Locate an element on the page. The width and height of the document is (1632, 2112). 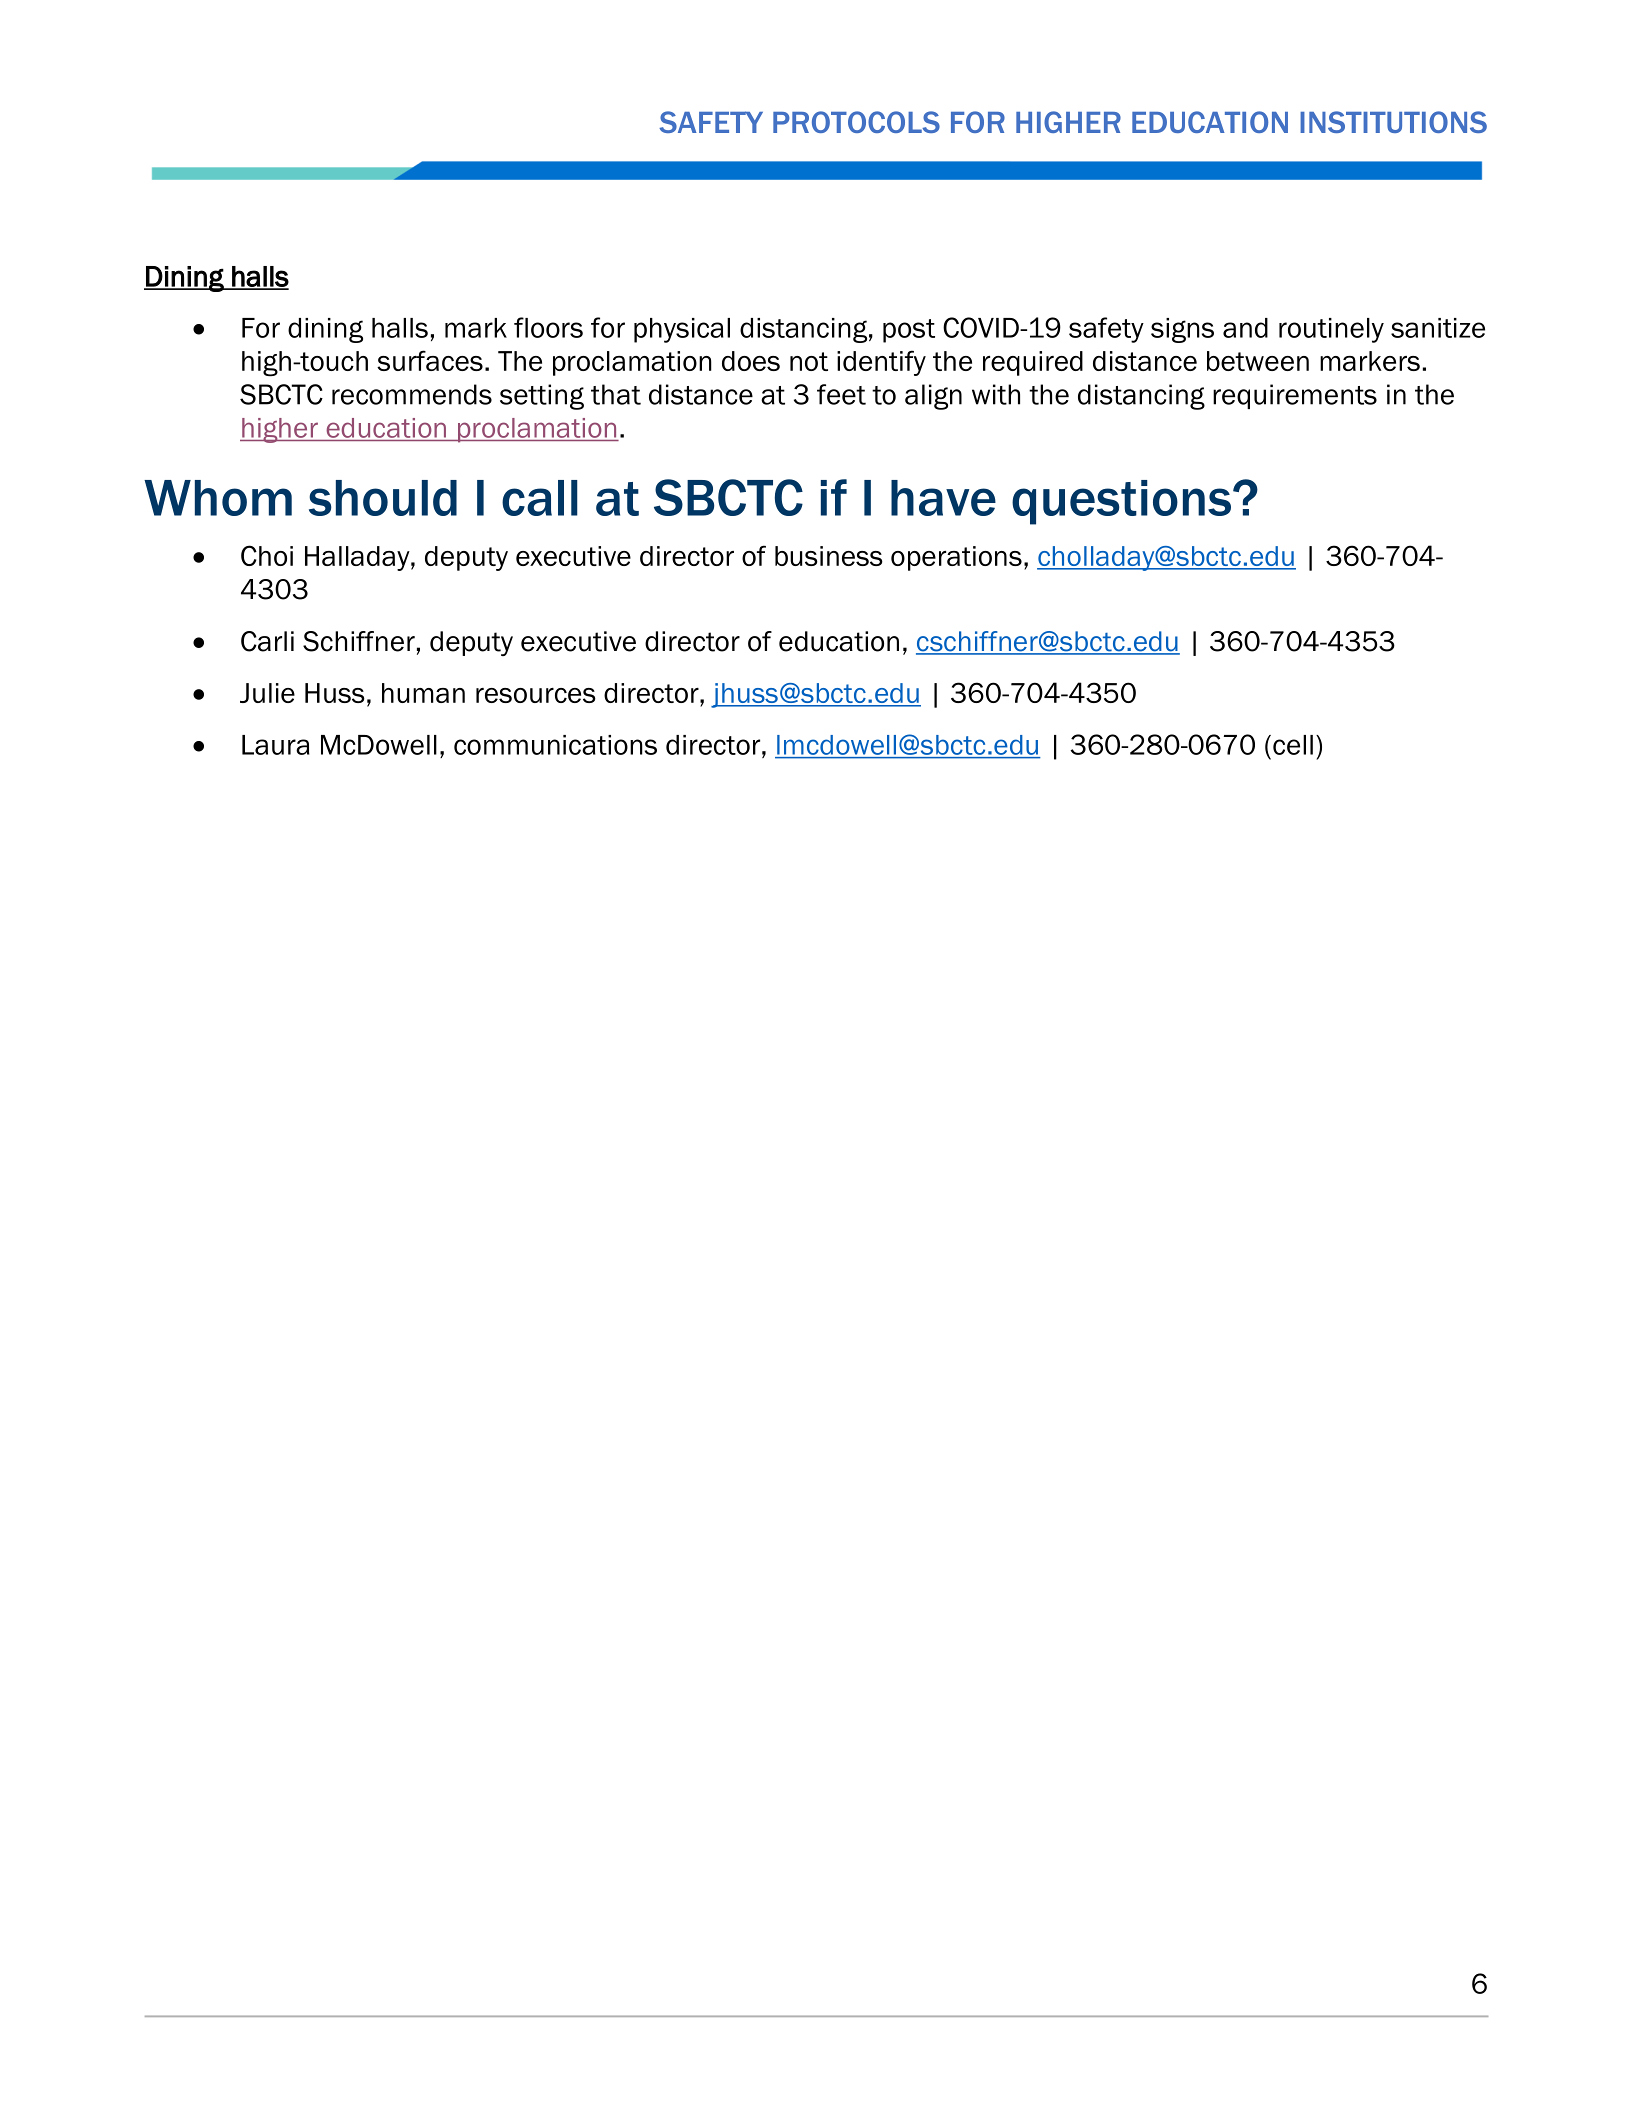
Choi is located at coordinates (267, 555).
